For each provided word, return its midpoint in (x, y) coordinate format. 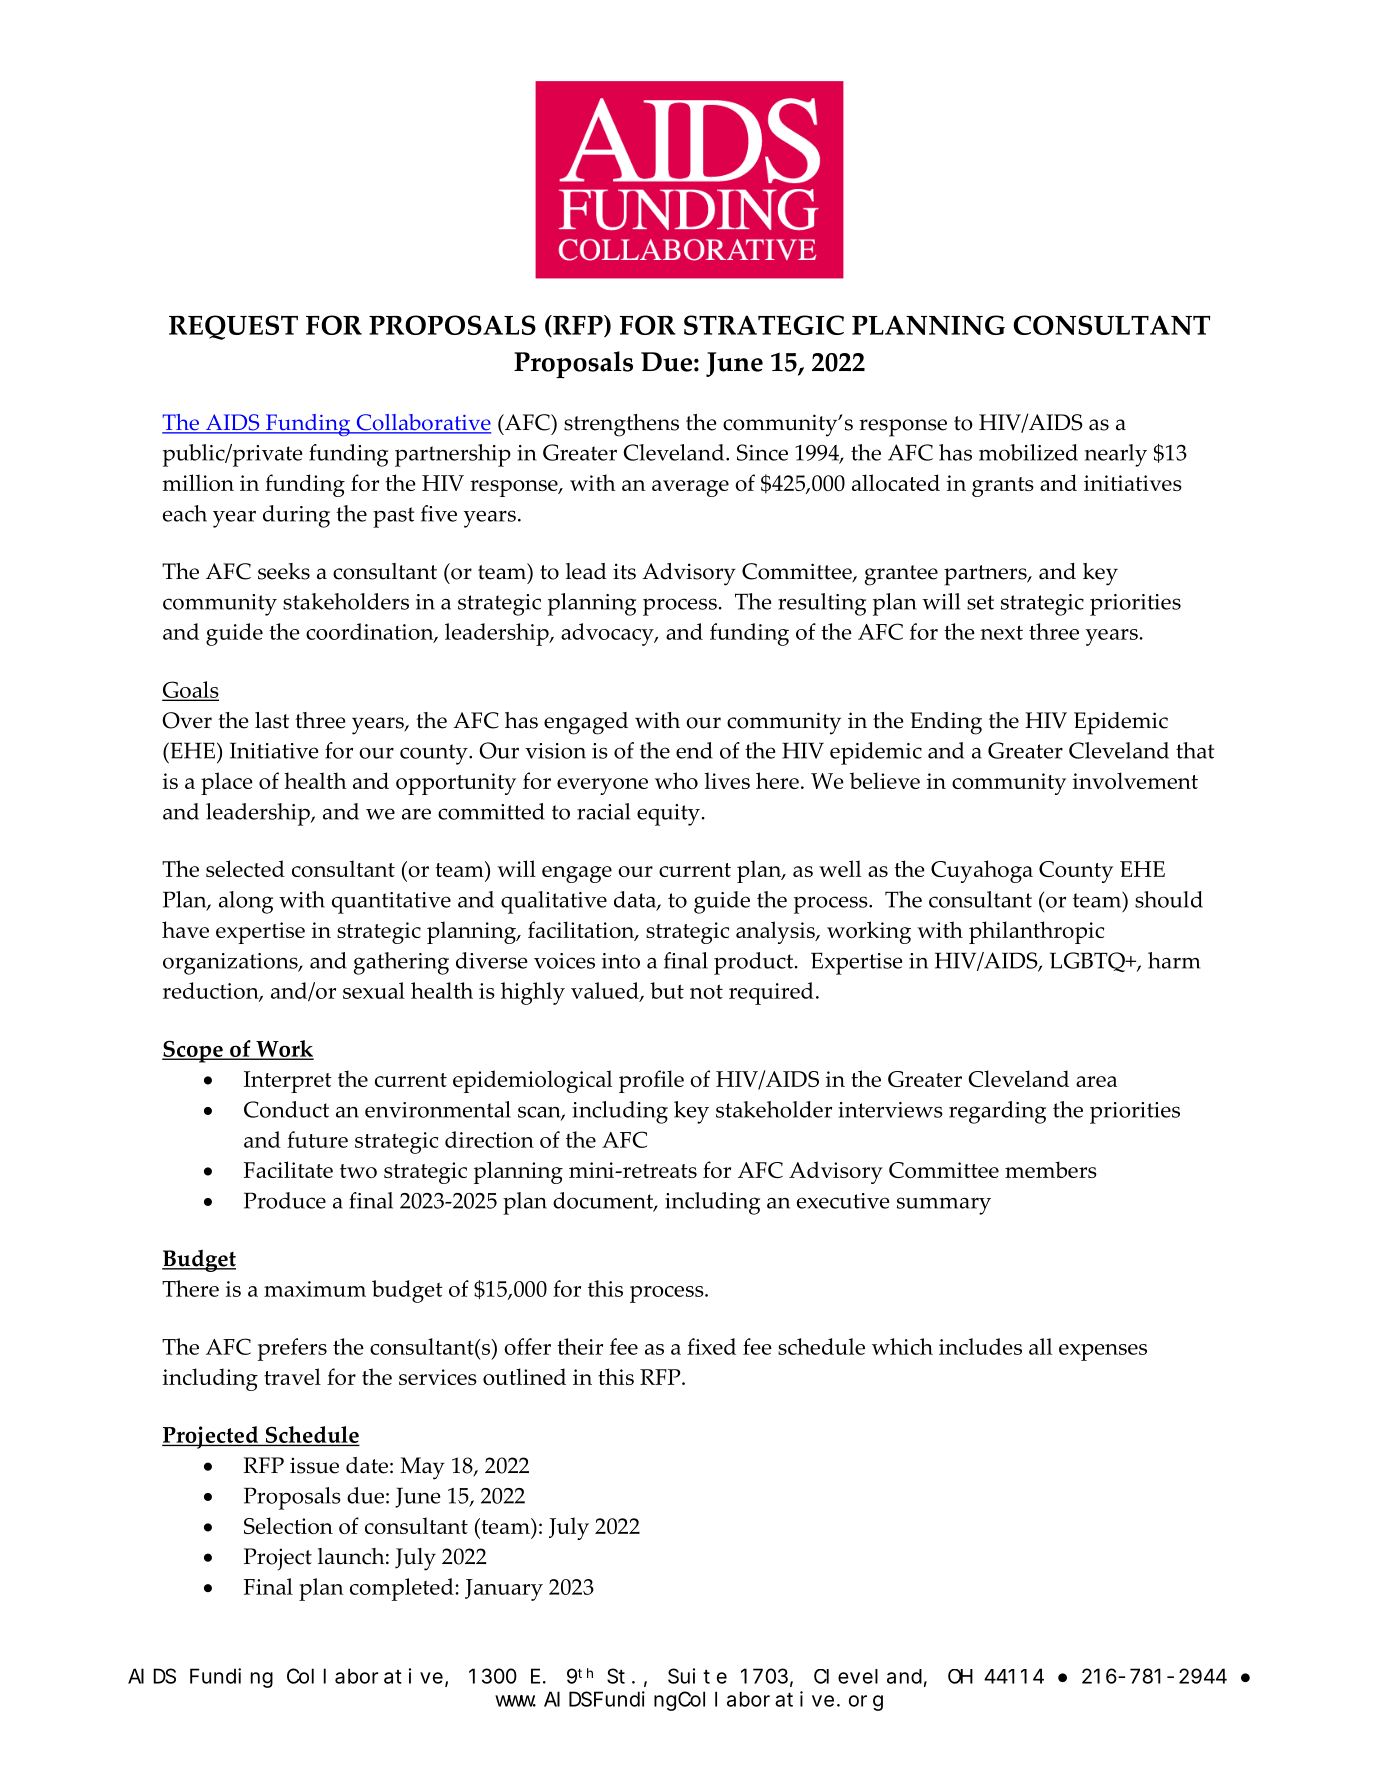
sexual (374, 990)
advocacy (608, 634)
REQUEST (233, 327)
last (272, 720)
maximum (315, 1289)
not (706, 991)
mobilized (1028, 452)
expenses (1103, 1352)
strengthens (621, 425)
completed (403, 1589)
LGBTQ (1088, 962)
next (1002, 632)
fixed (711, 1346)
